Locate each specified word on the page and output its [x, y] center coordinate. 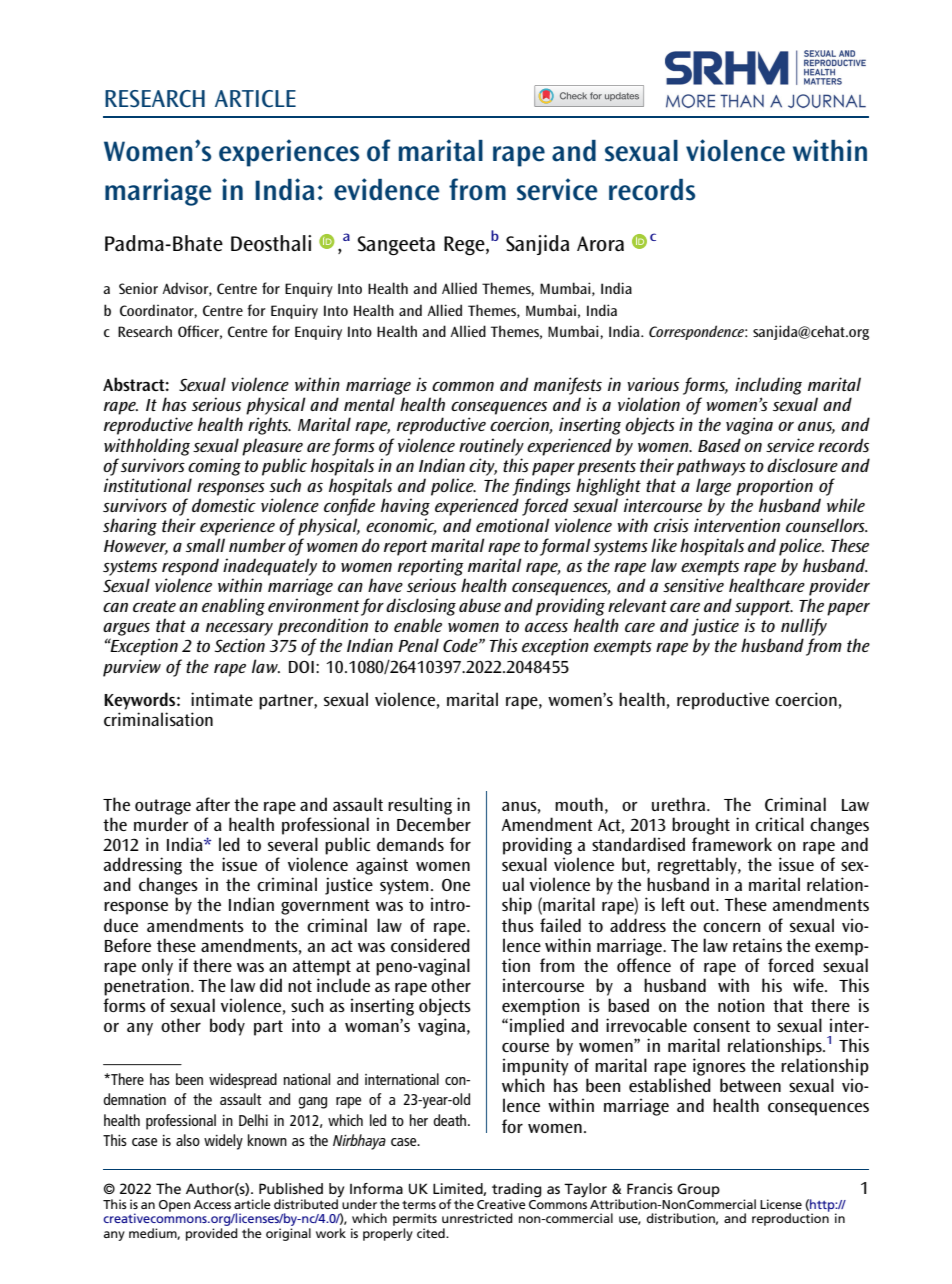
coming [214, 467]
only [157, 967]
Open [175, 1206]
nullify [804, 627]
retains [757, 945]
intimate [222, 699]
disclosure [802, 465]
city [483, 467]
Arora [600, 244]
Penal [418, 645]
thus [518, 925]
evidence [387, 189]
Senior [138, 288]
